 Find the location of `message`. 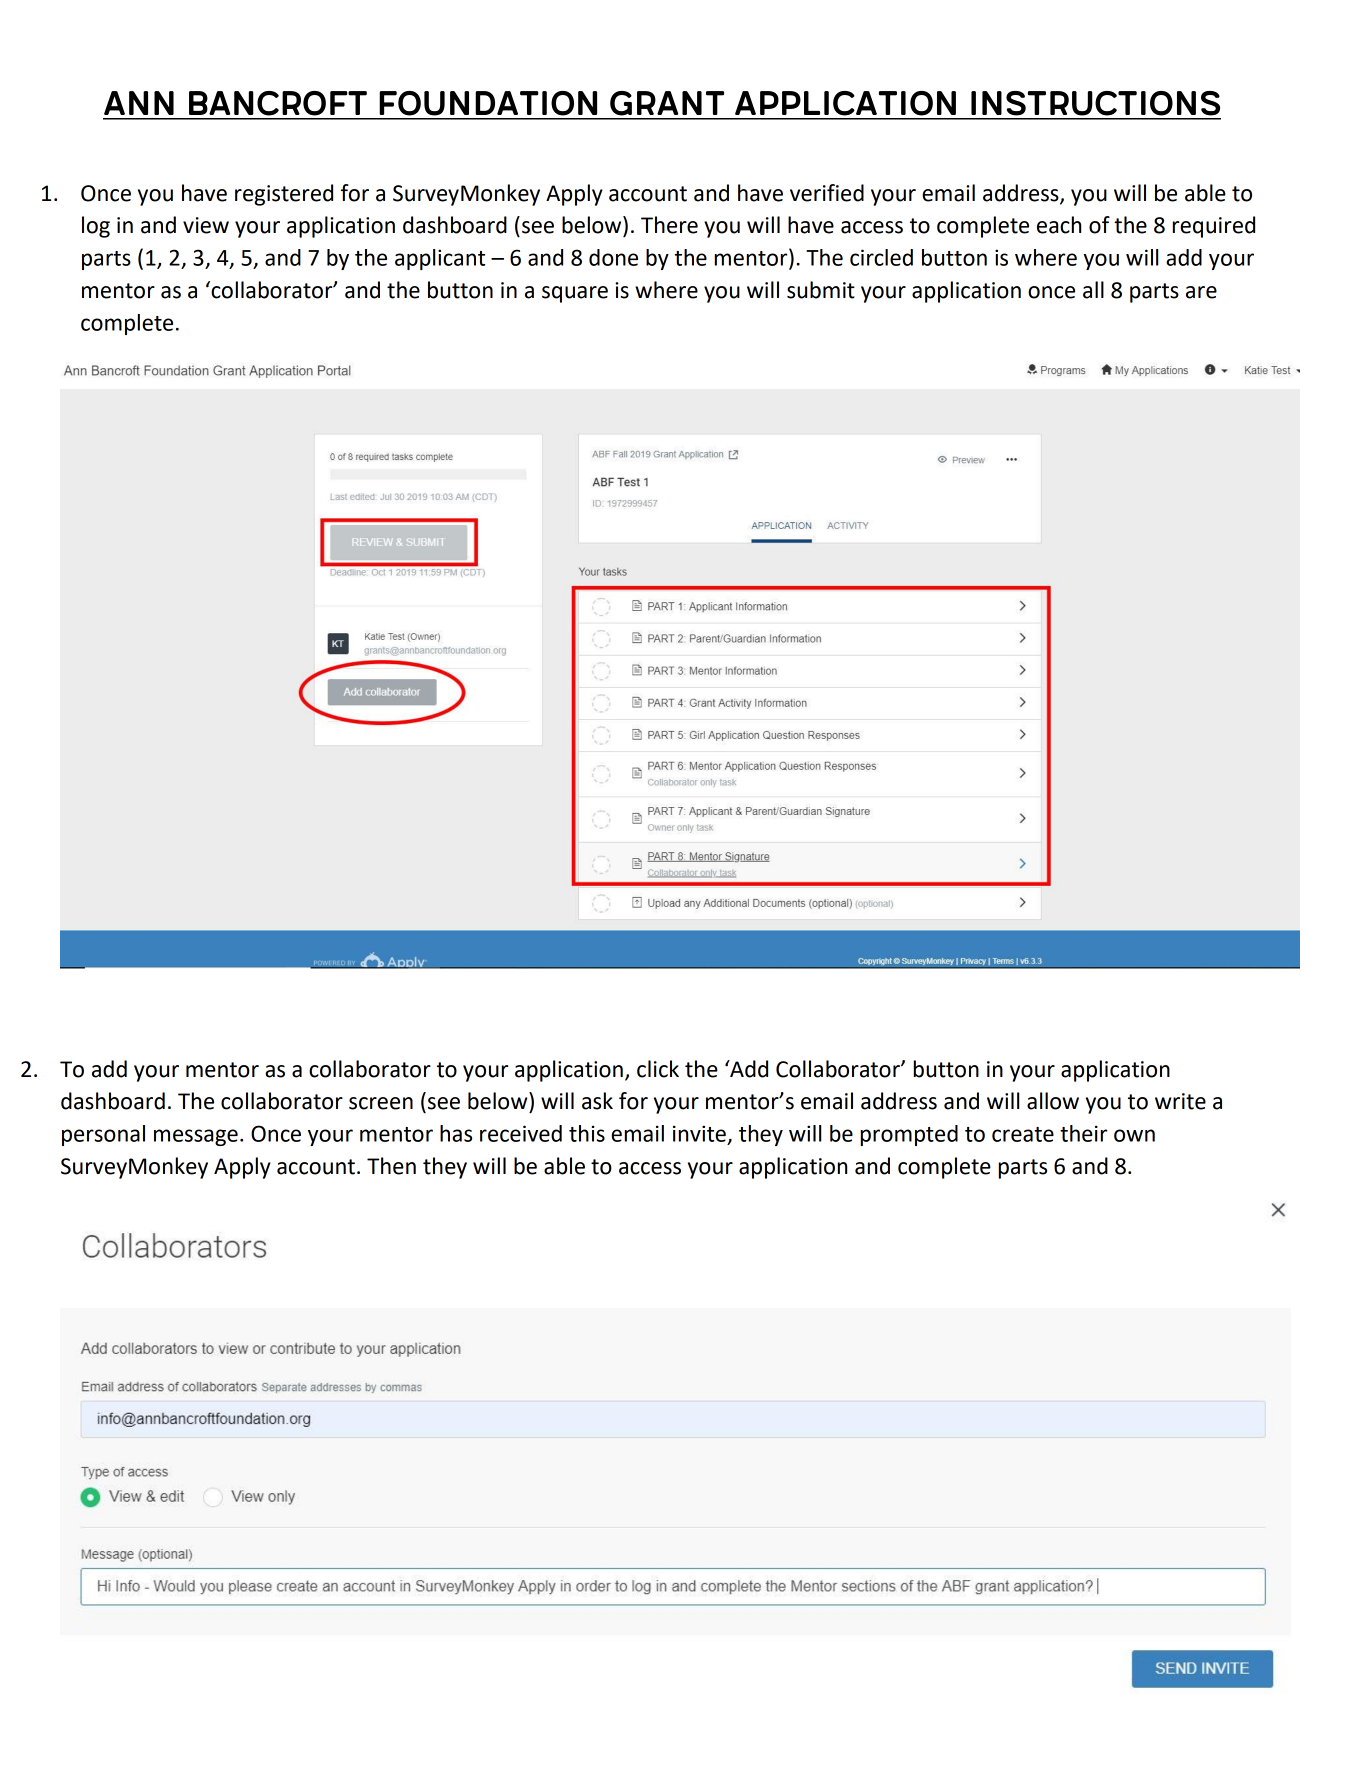

message is located at coordinates (196, 1137).
